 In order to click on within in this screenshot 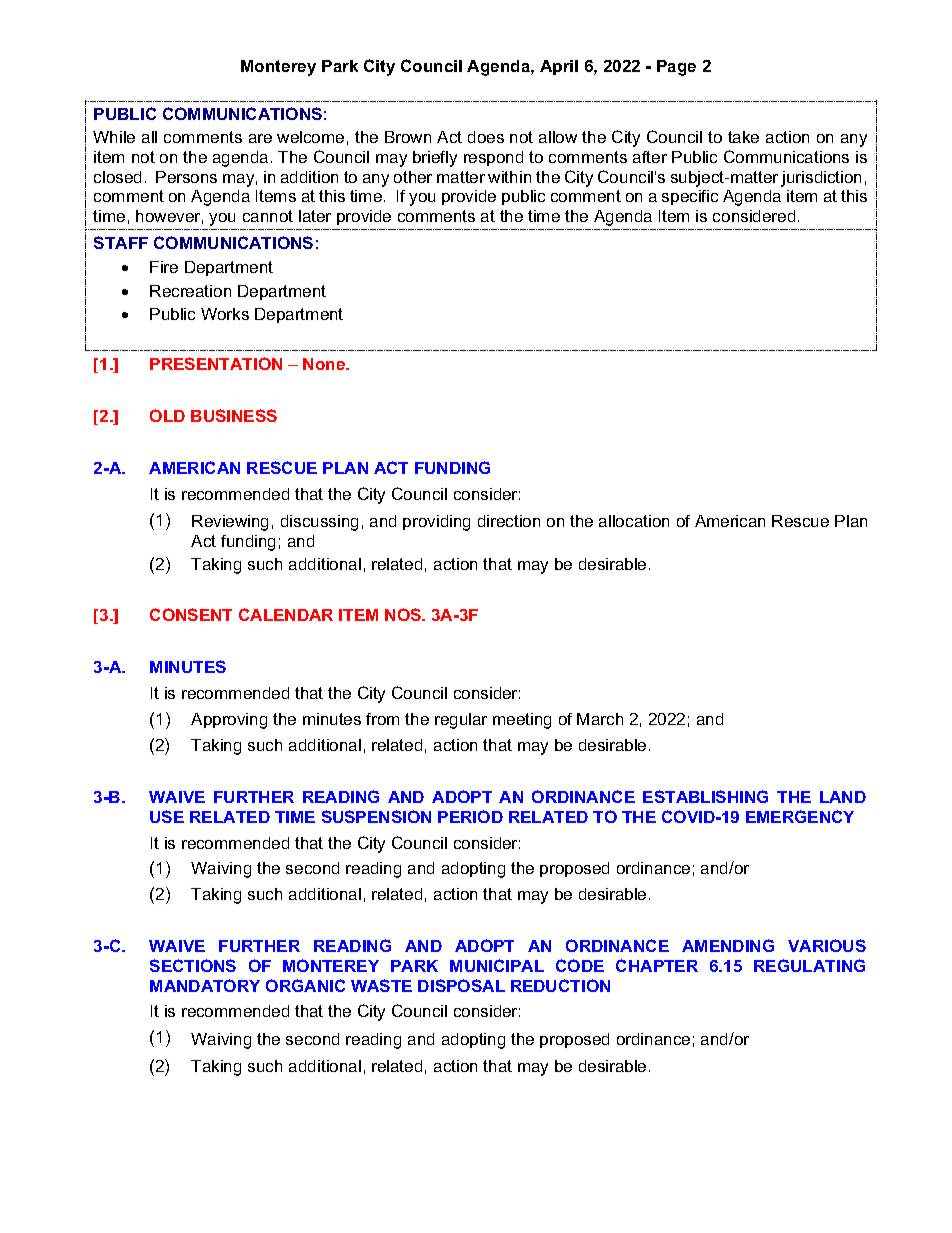, I will do `click(509, 177)`.
